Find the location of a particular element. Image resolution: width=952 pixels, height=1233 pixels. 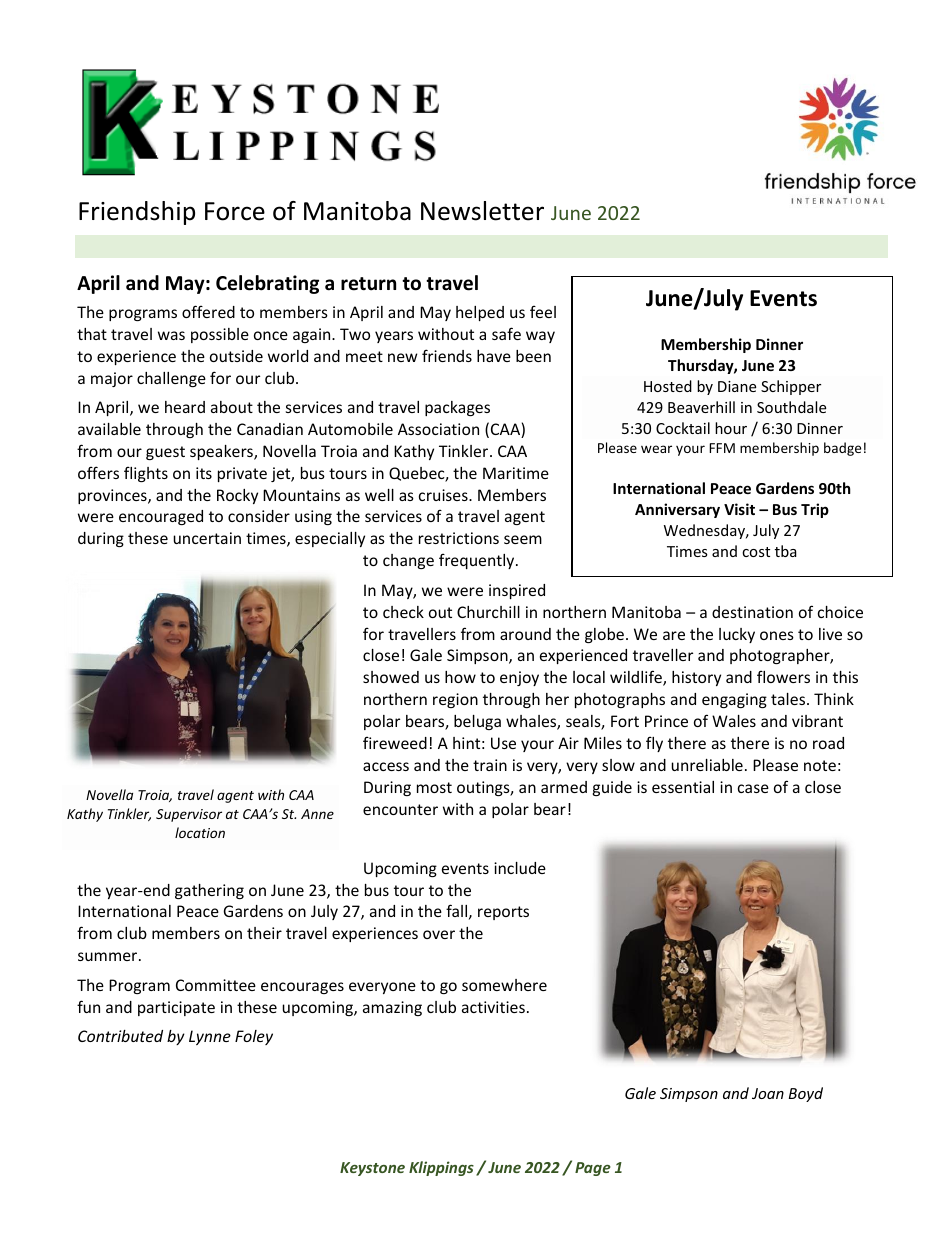

region is located at coordinates (455, 700).
